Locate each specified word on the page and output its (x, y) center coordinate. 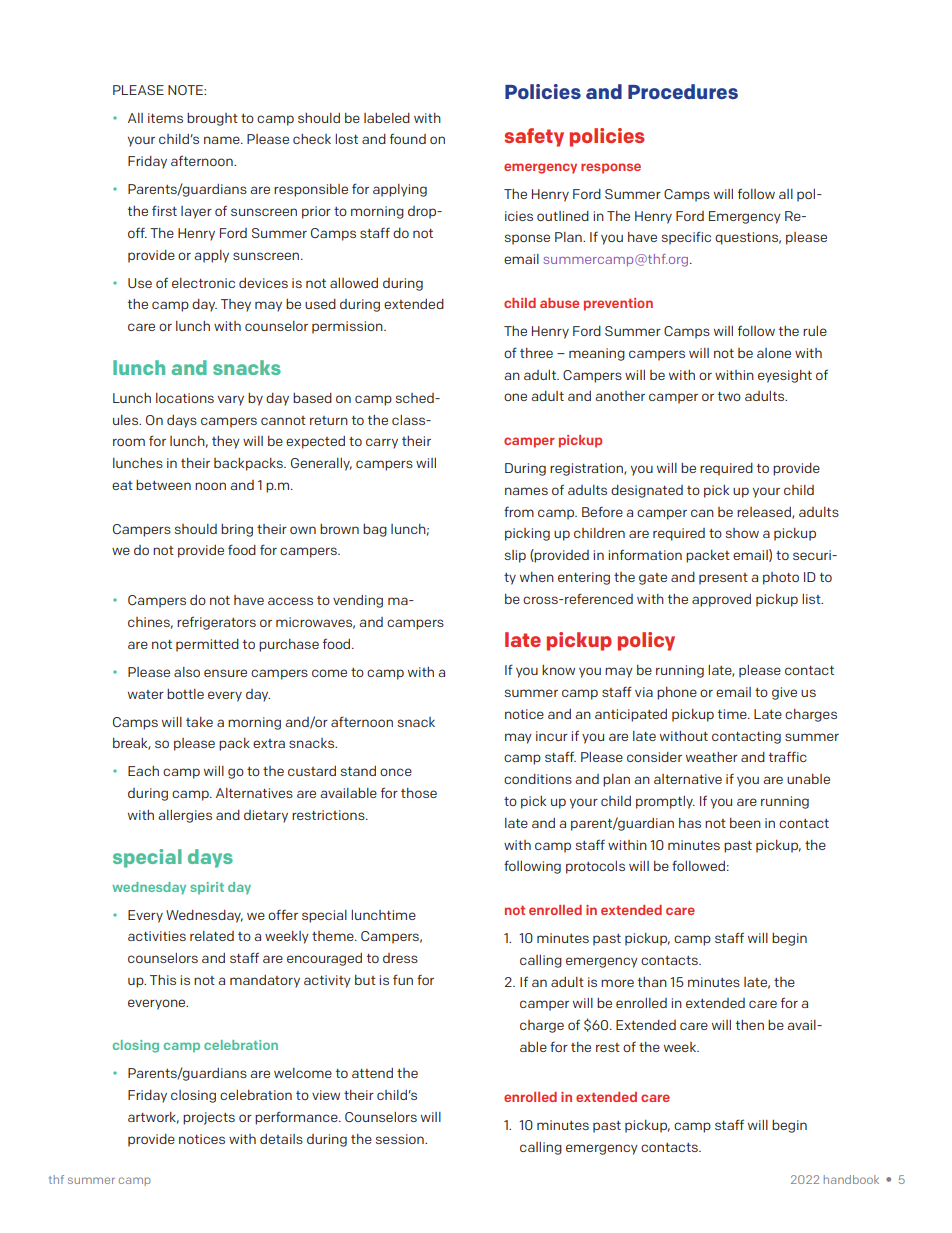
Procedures (683, 91)
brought (212, 119)
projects (209, 1118)
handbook (851, 1179)
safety (534, 137)
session (401, 1139)
